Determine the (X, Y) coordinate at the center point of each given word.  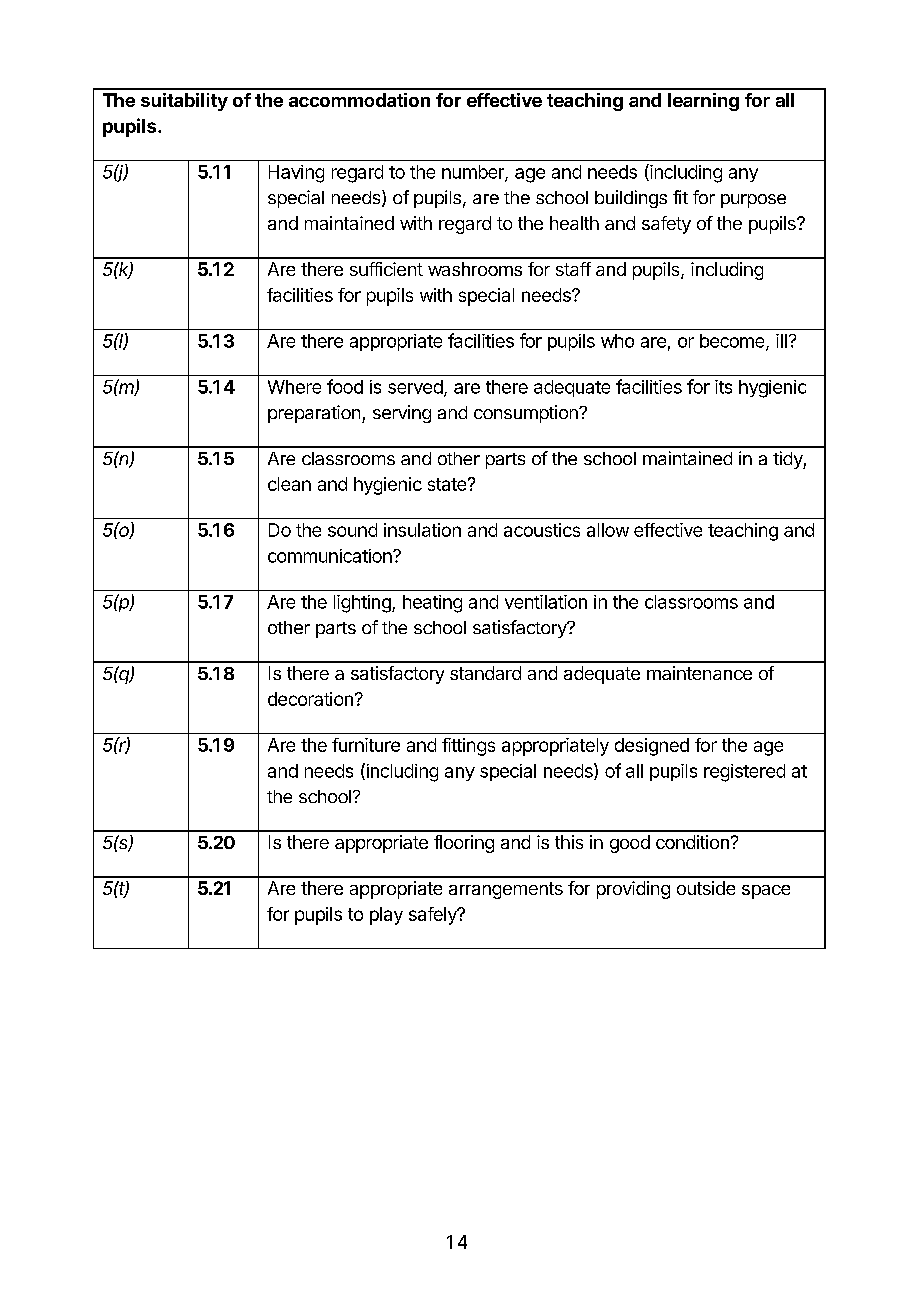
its (723, 387)
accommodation (359, 100)
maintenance (699, 673)
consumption (527, 414)
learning (703, 102)
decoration (310, 699)
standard (485, 673)
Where (294, 387)
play (386, 916)
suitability (184, 102)
